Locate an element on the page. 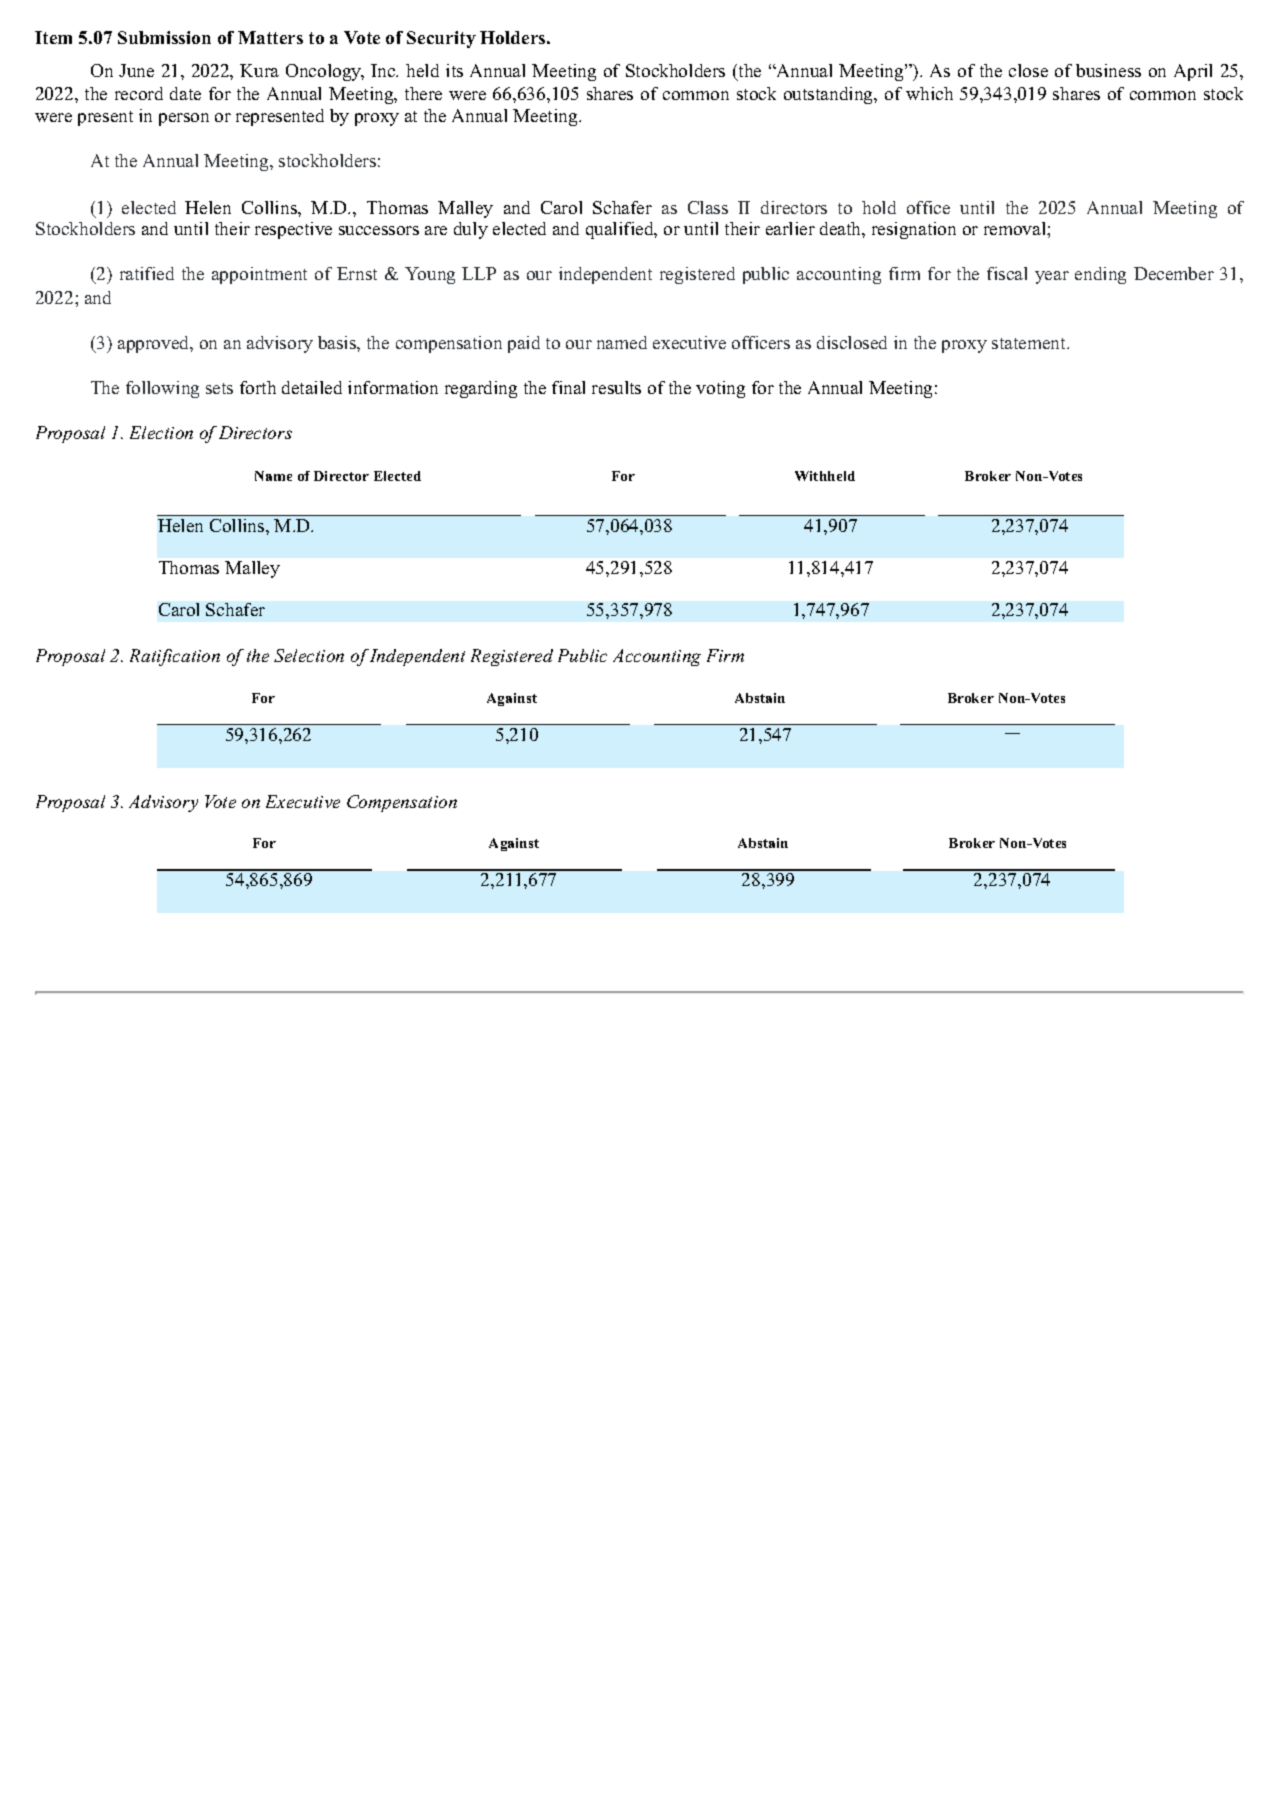 This image has height=1812, width=1281. statement is located at coordinates (1030, 343).
